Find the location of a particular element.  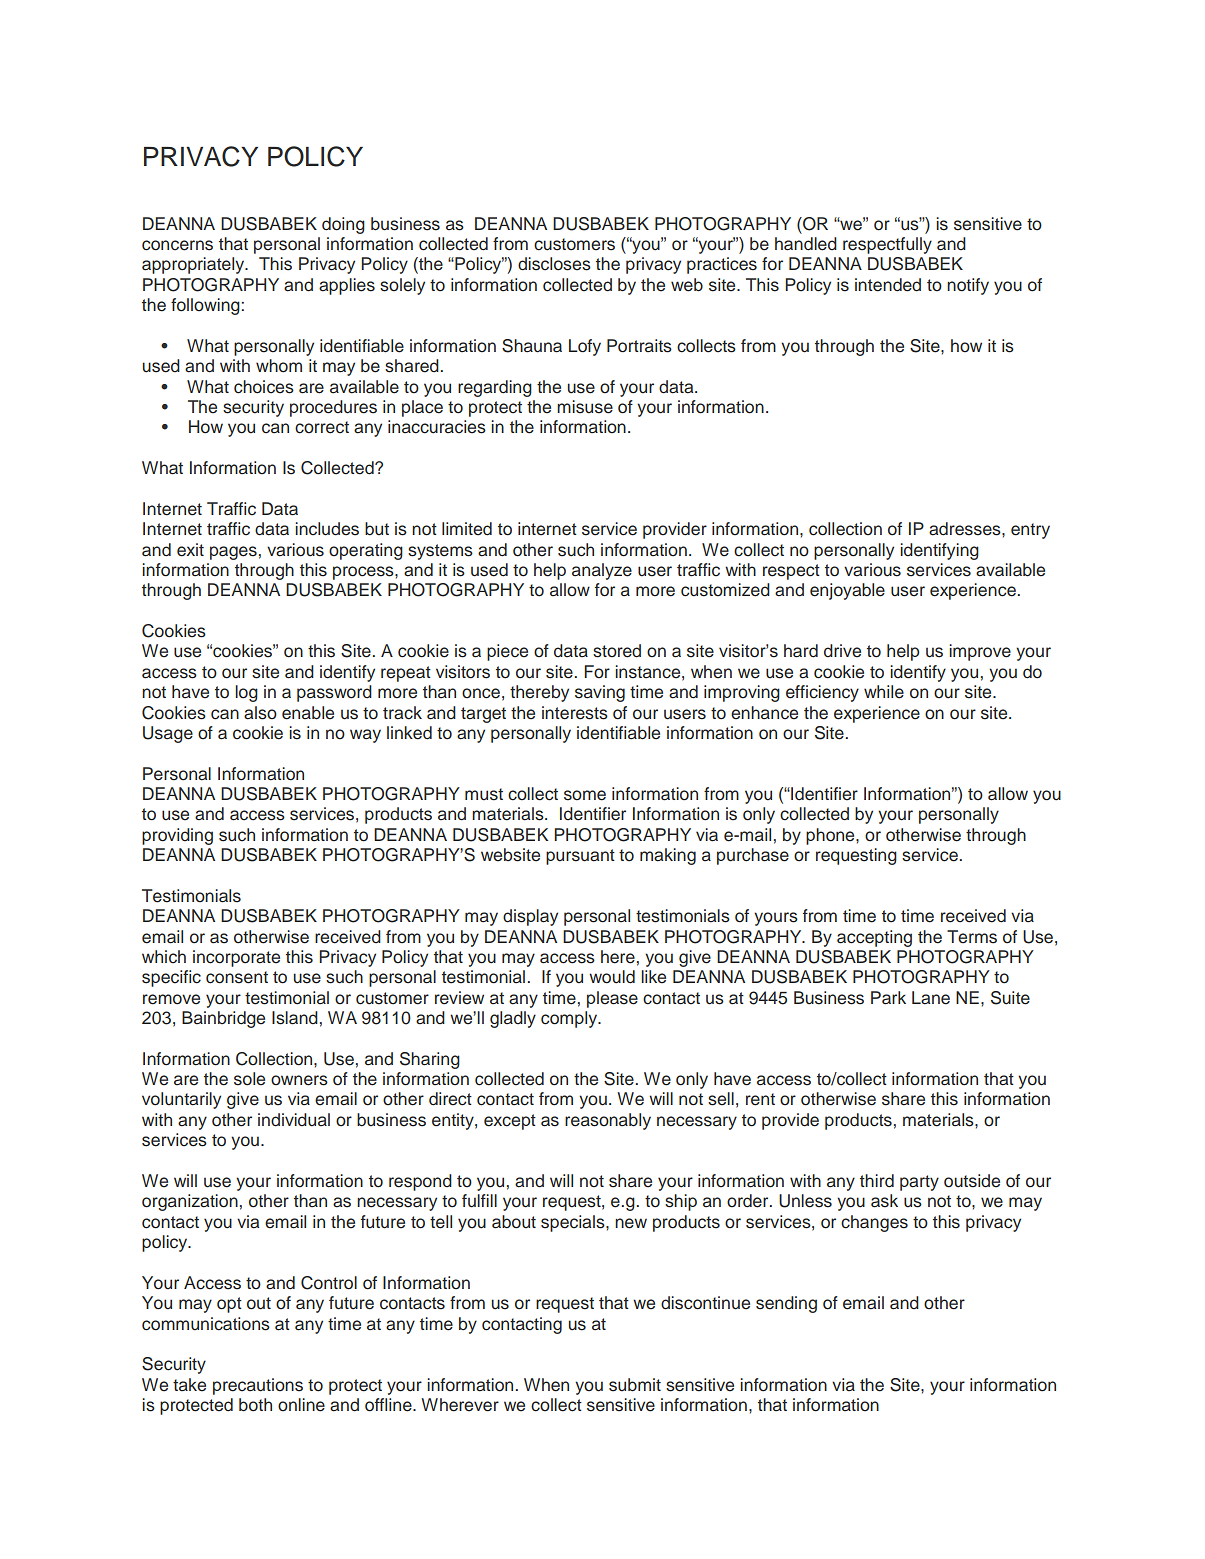

precautions is located at coordinates (258, 1386).
